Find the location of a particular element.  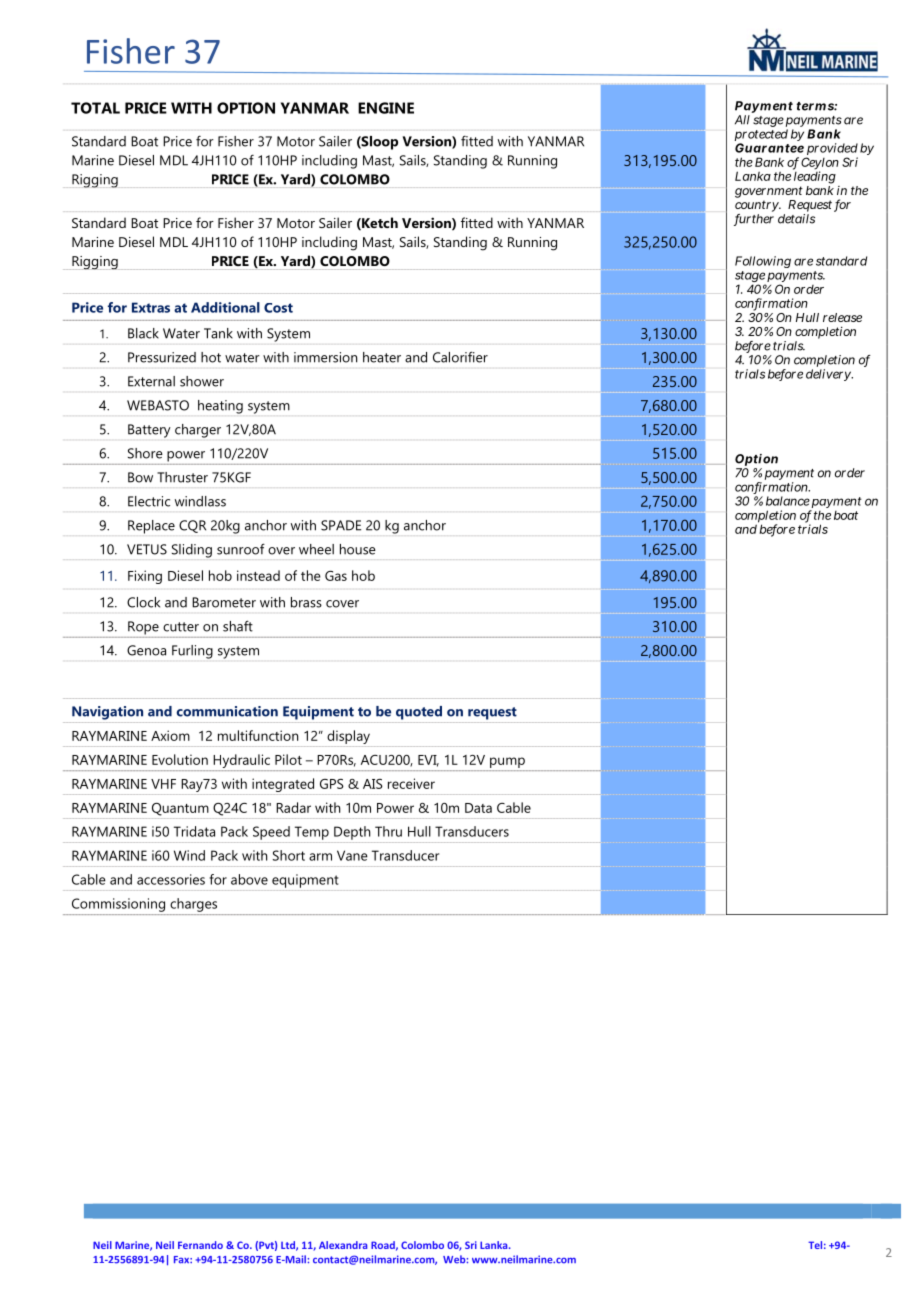

Alexandra is located at coordinates (343, 1245).
